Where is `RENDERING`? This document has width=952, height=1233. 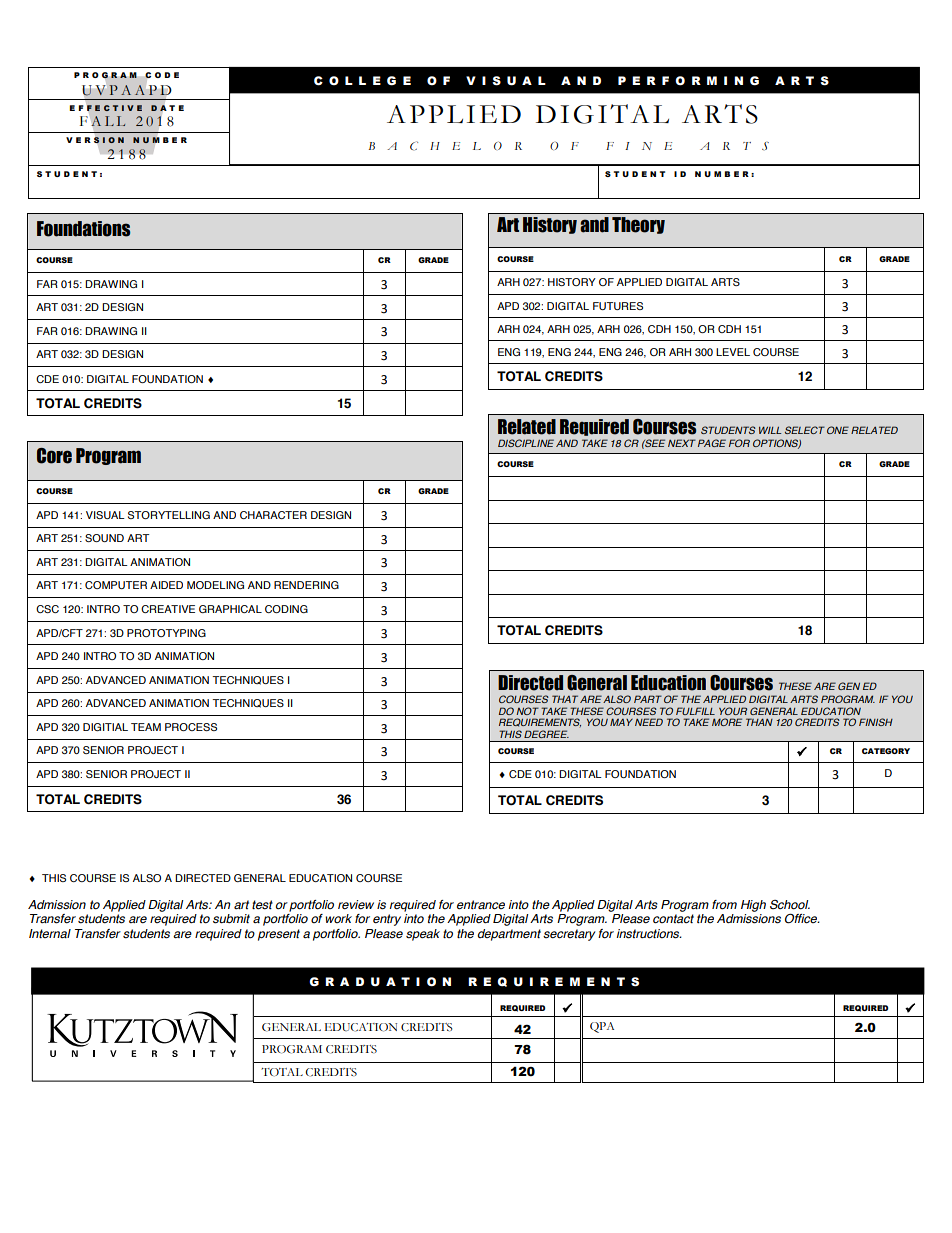
RENDERING is located at coordinates (306, 585).
